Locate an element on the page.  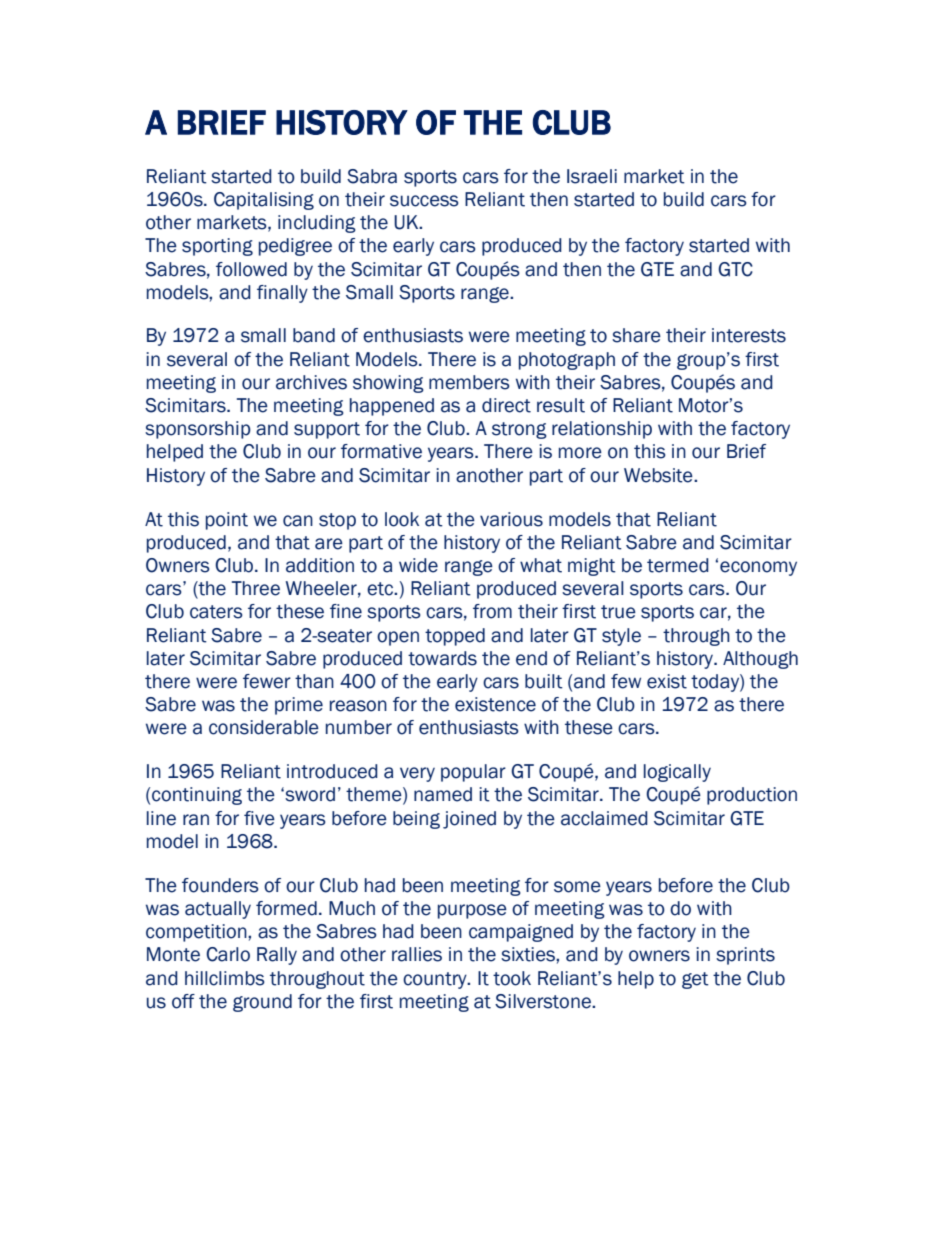
Israeli is located at coordinates (592, 176).
